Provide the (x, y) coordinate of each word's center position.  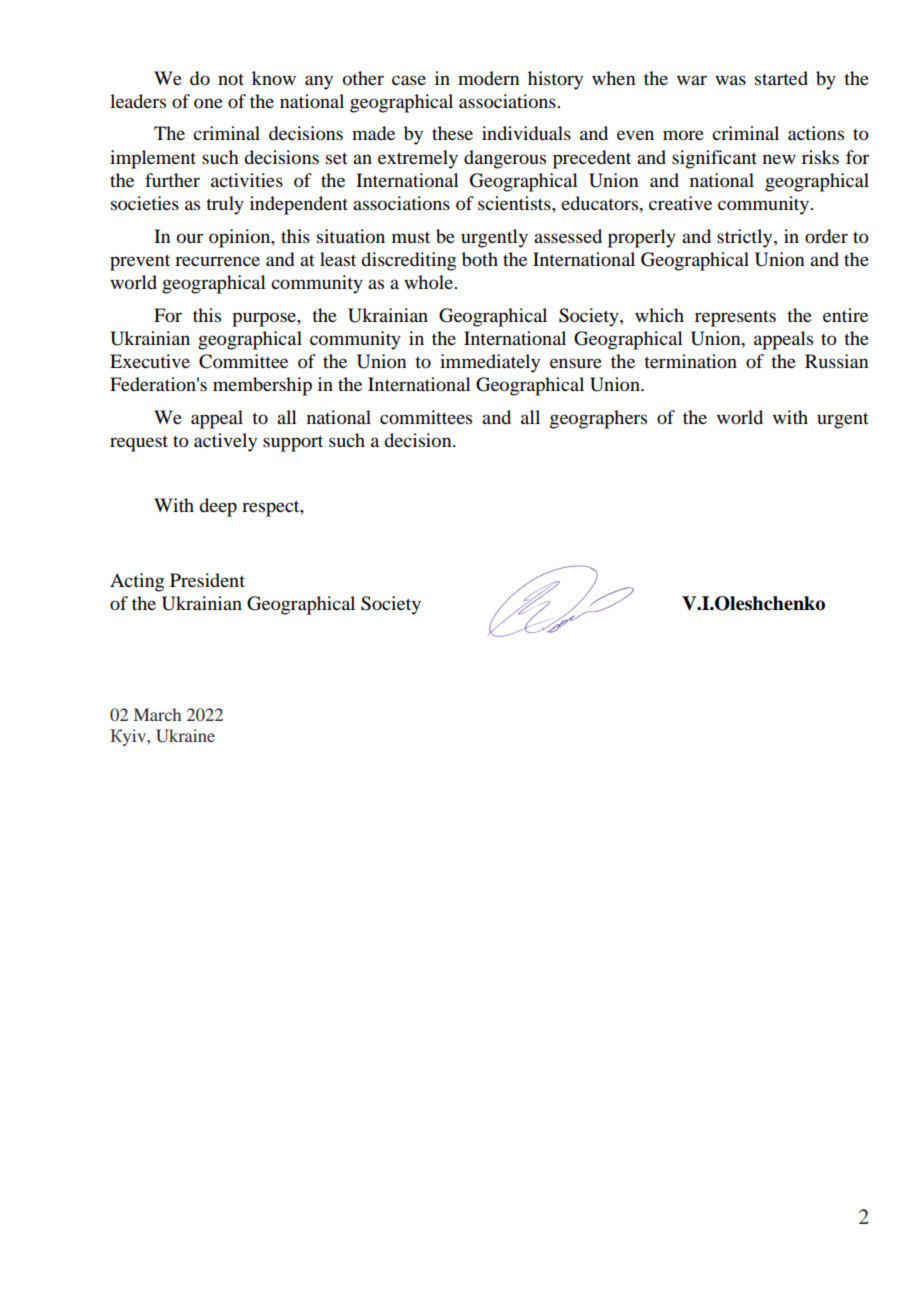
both (480, 259)
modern (488, 78)
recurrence (217, 261)
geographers (598, 419)
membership (262, 386)
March (157, 714)
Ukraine (185, 736)
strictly (746, 238)
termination (690, 361)
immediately (490, 363)
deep (218, 507)
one (208, 103)
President (207, 580)
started (781, 78)
